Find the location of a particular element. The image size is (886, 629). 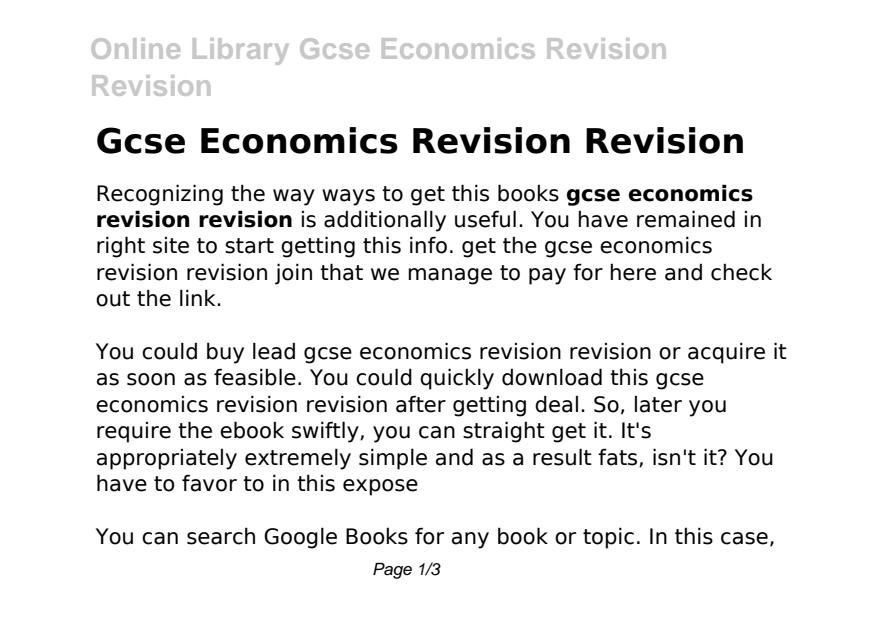

topic is located at coordinates (608, 538).
